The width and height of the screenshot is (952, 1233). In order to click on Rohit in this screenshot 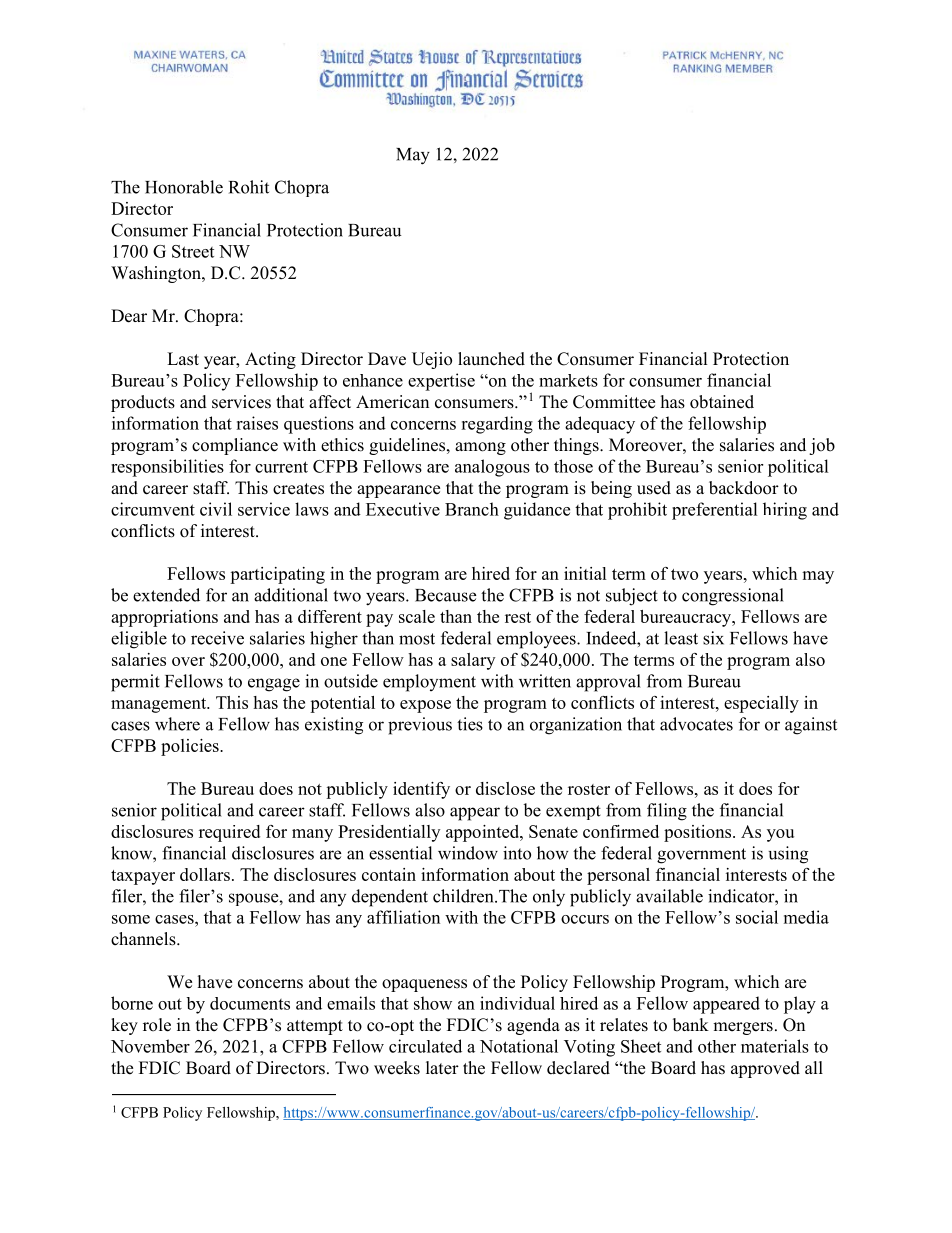, I will do `click(249, 187)`.
